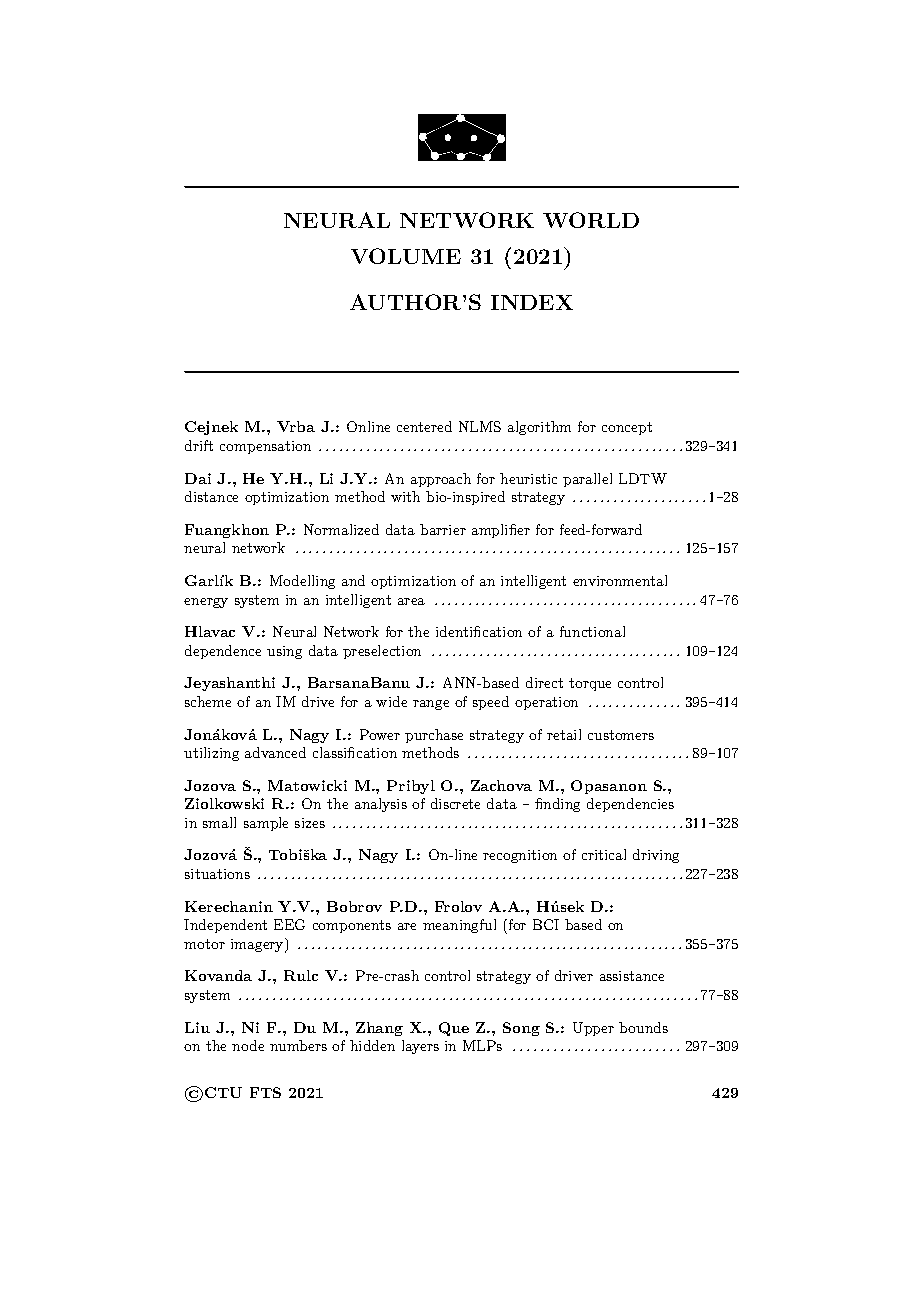  I want to click on INDEX, so click(532, 302).
